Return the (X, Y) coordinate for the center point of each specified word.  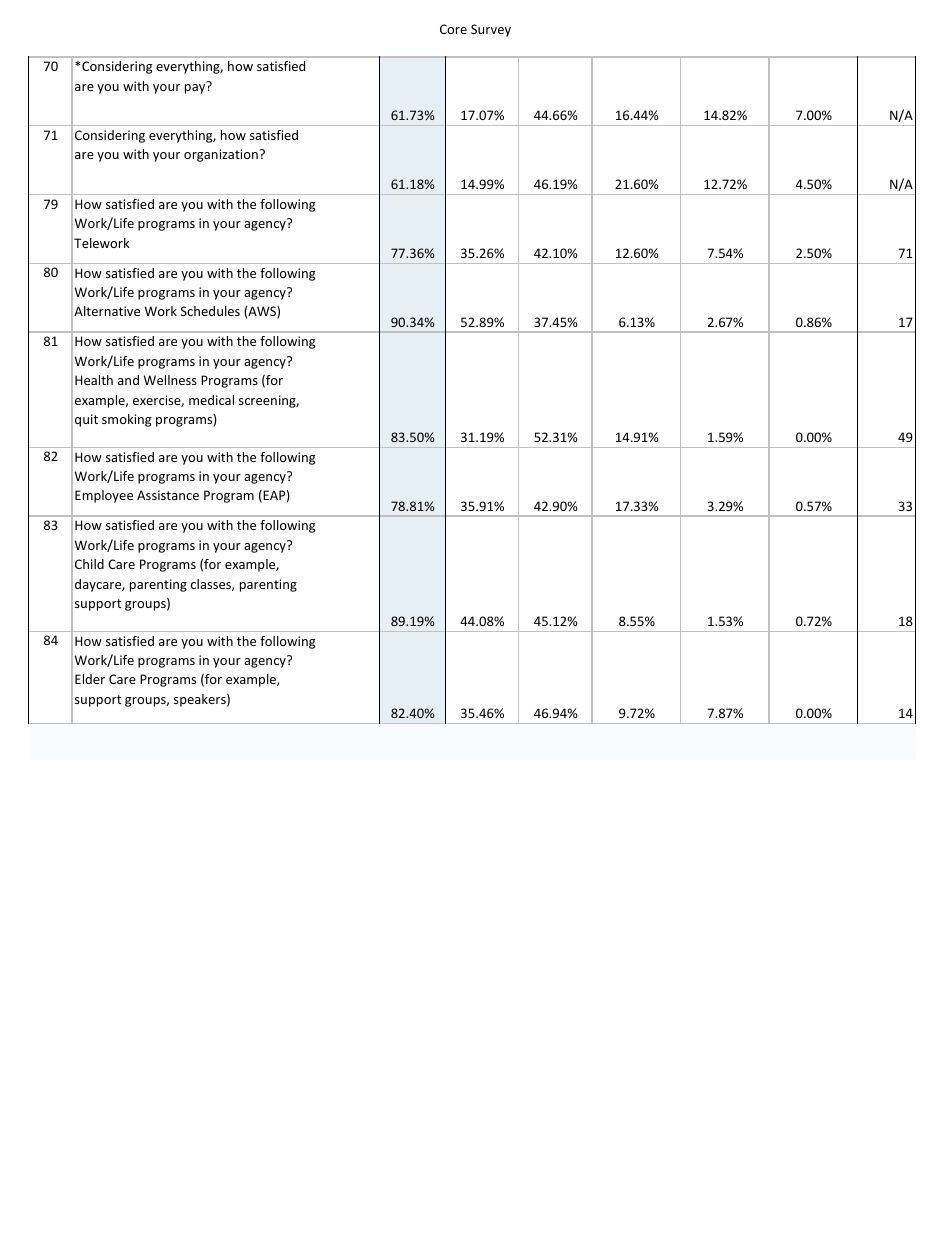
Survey (491, 30)
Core (453, 29)
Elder (90, 679)
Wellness (170, 380)
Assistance (168, 495)
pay (196, 88)
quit (86, 420)
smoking (126, 420)
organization (221, 155)
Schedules (210, 311)
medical (211, 400)
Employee (104, 496)
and (128, 380)
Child (89, 564)
